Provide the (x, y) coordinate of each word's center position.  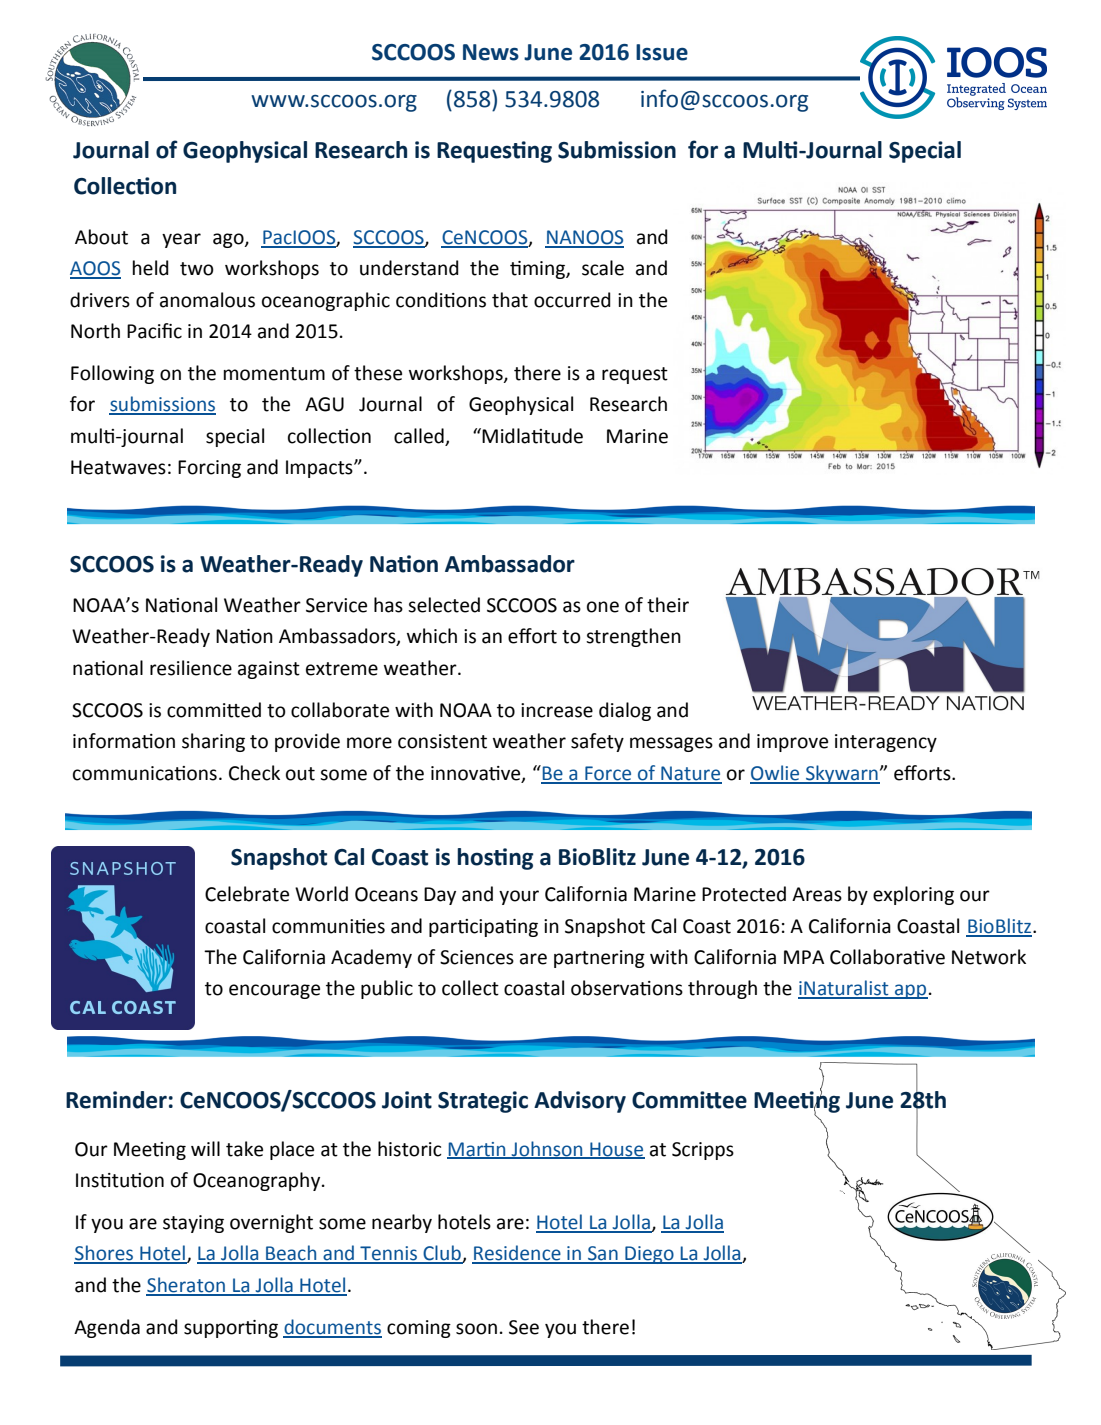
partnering (599, 959)
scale (603, 268)
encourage (274, 991)
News (491, 52)
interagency (886, 743)
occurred (572, 300)
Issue (662, 52)
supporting (231, 1329)
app (910, 991)
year (181, 240)
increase (557, 710)
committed (214, 710)
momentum (274, 374)
